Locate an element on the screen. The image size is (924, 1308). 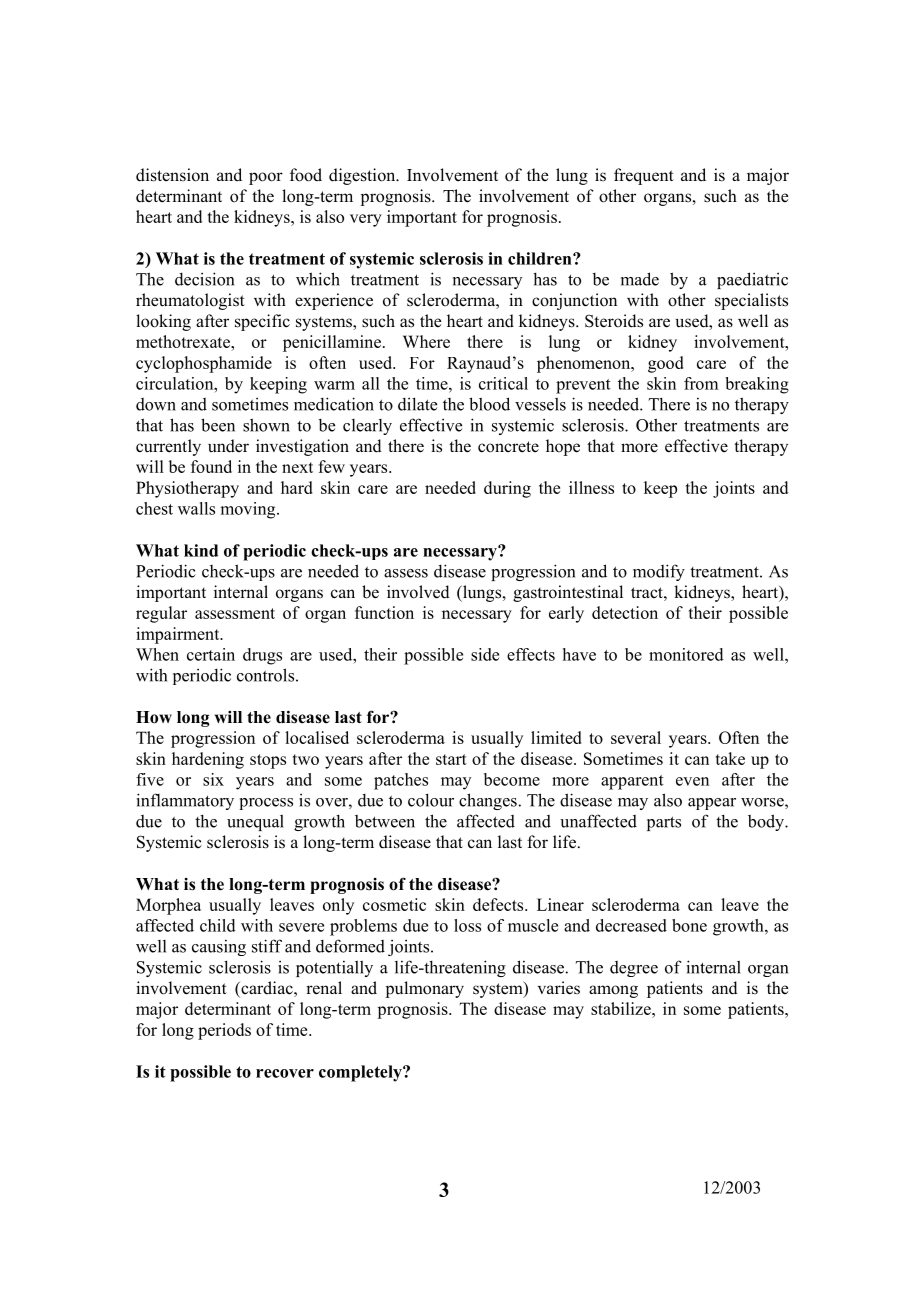
poor is located at coordinates (266, 178).
